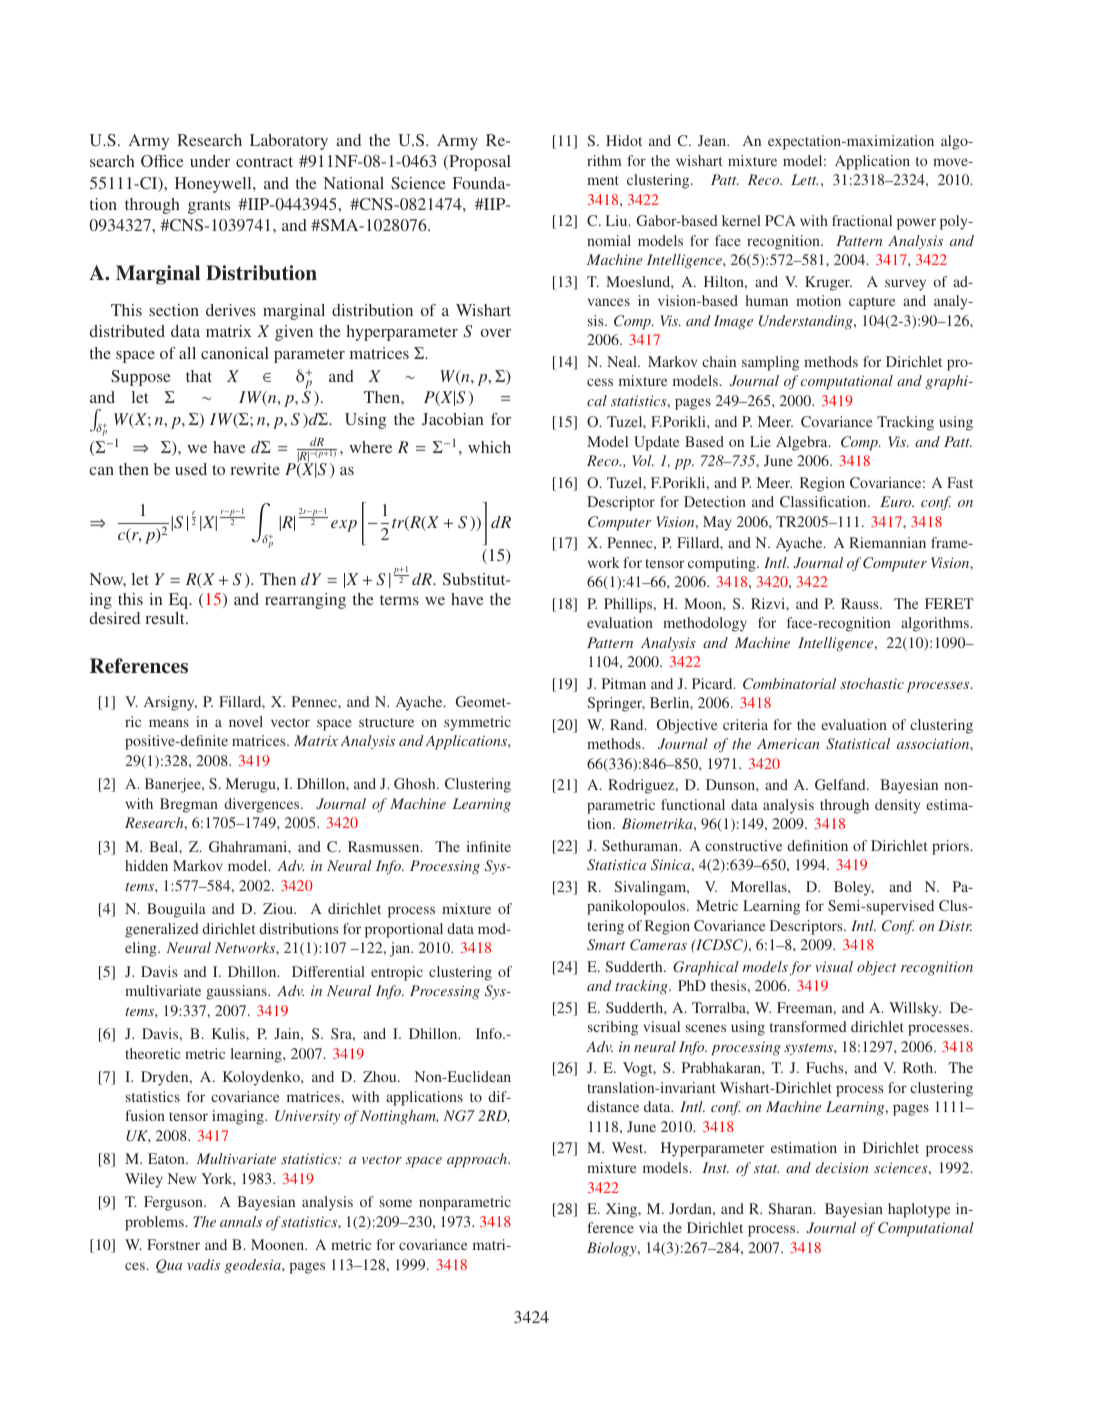 The image size is (1093, 1415). What do you see at coordinates (191, 469) in the image?
I see `used` at bounding box center [191, 469].
